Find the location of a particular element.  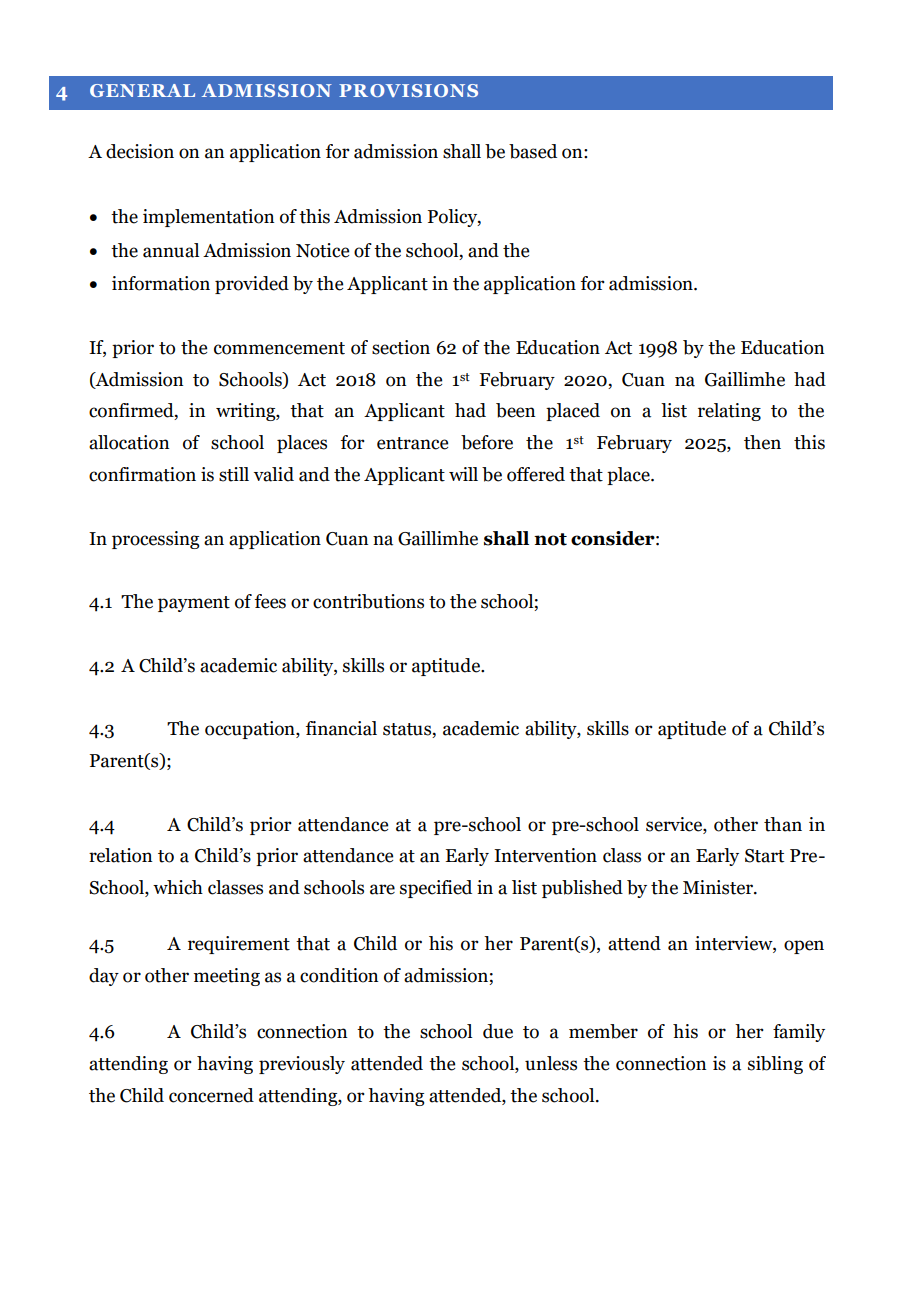

relating is located at coordinates (729, 412).
